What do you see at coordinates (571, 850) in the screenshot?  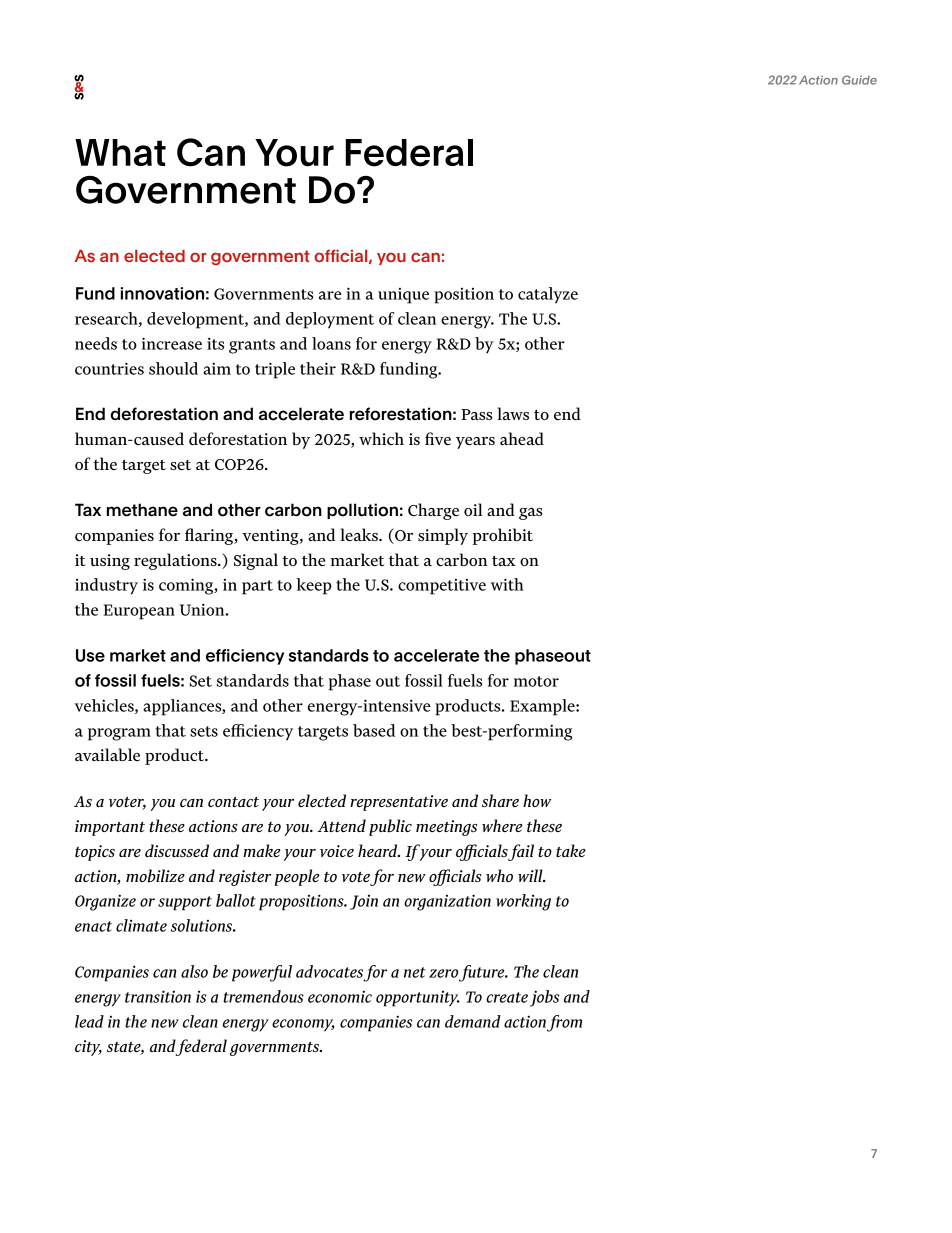 I see `take` at bounding box center [571, 850].
